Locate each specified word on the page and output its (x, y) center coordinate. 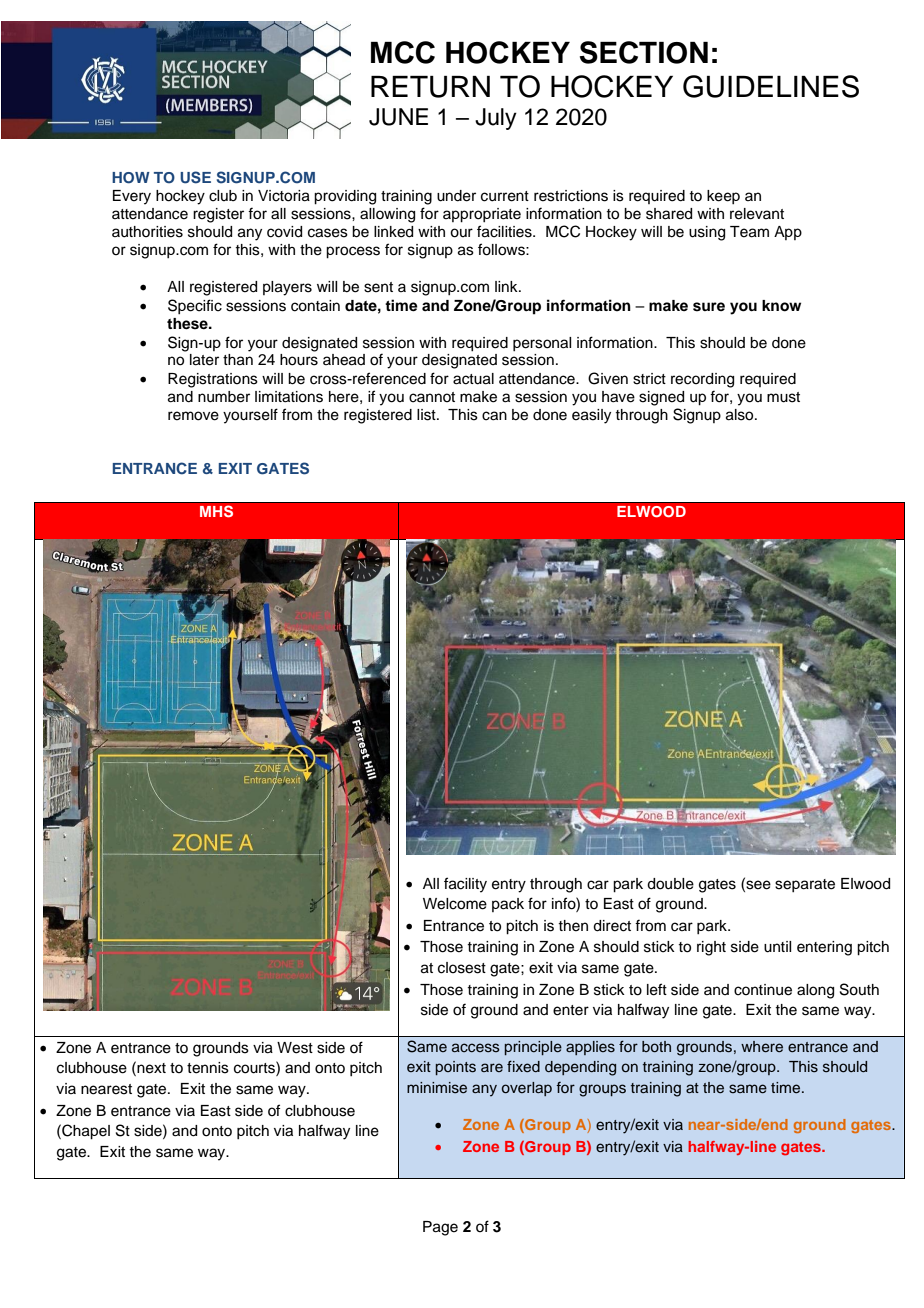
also (741, 415)
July (496, 119)
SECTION (644, 52)
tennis (208, 1068)
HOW (131, 178)
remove (193, 416)
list (427, 415)
